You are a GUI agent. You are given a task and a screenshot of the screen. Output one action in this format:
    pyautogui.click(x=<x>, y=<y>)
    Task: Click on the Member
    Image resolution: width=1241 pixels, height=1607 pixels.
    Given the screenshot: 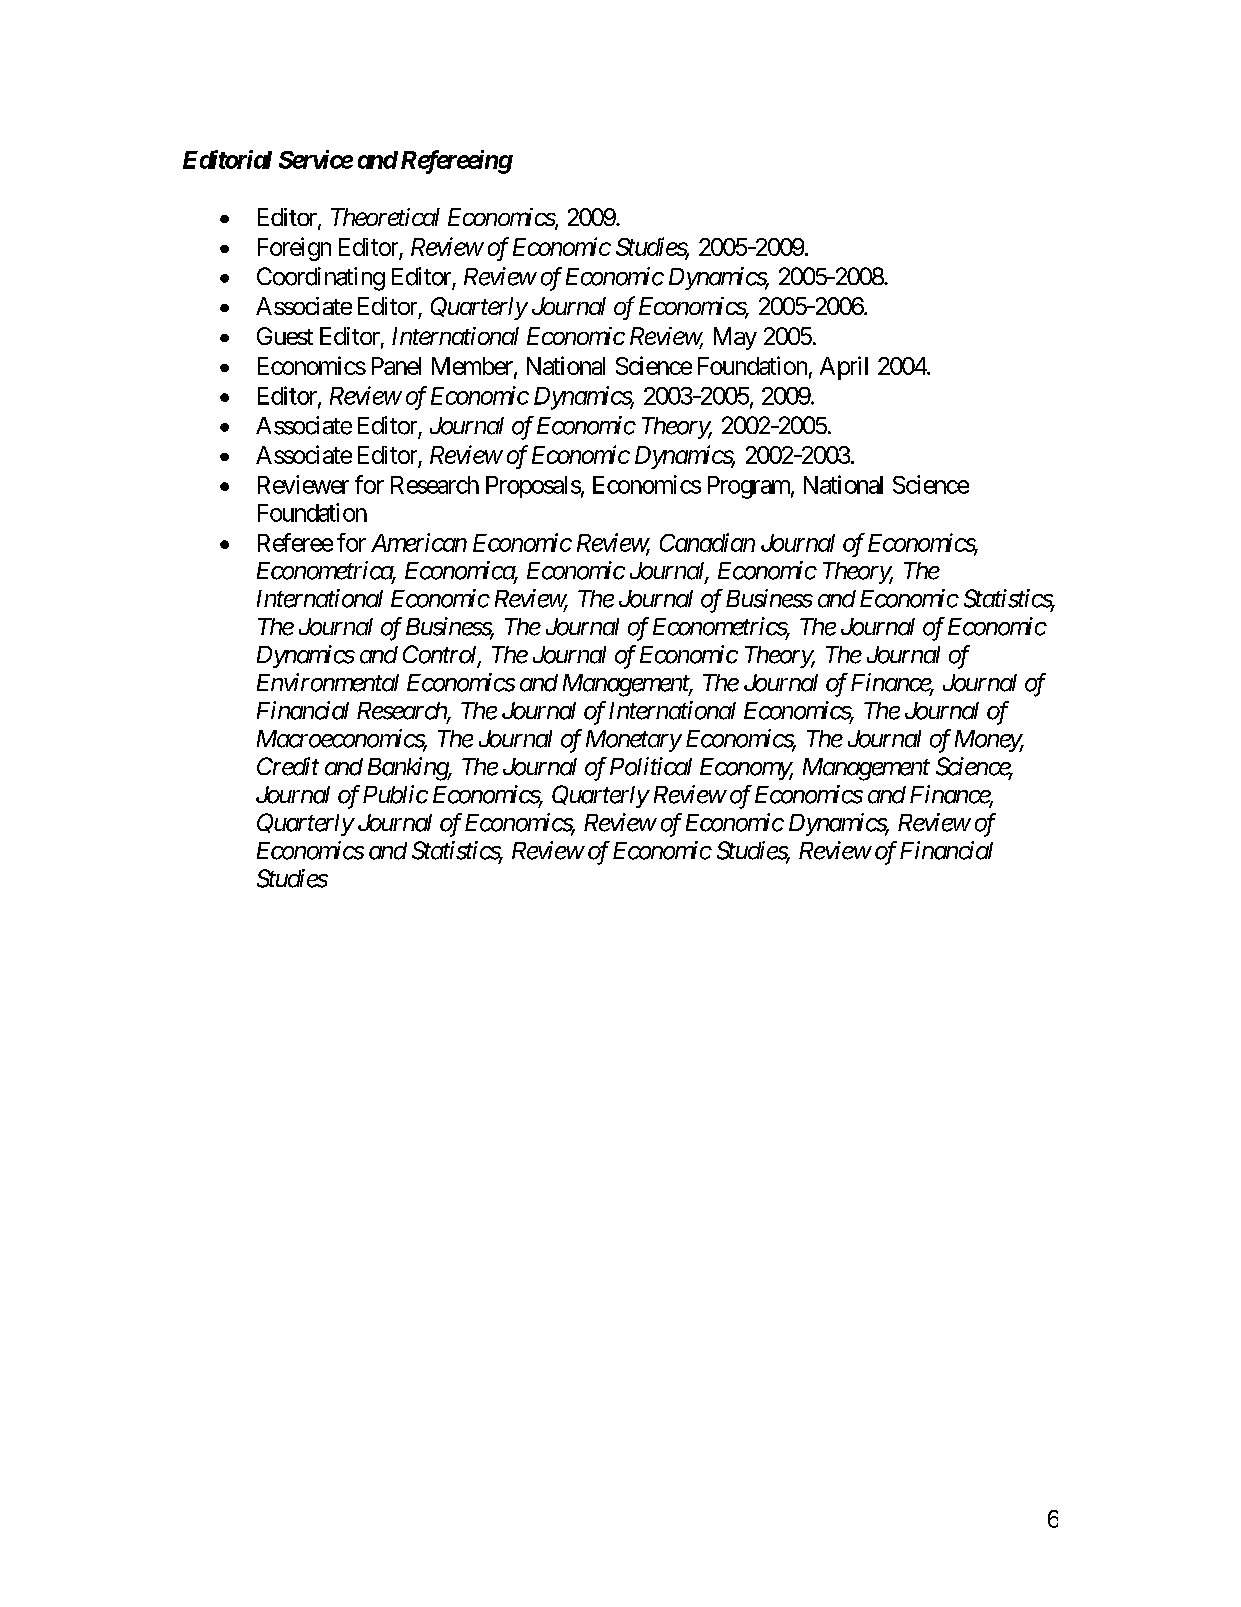 What is the action you would take?
    pyautogui.click(x=473, y=367)
